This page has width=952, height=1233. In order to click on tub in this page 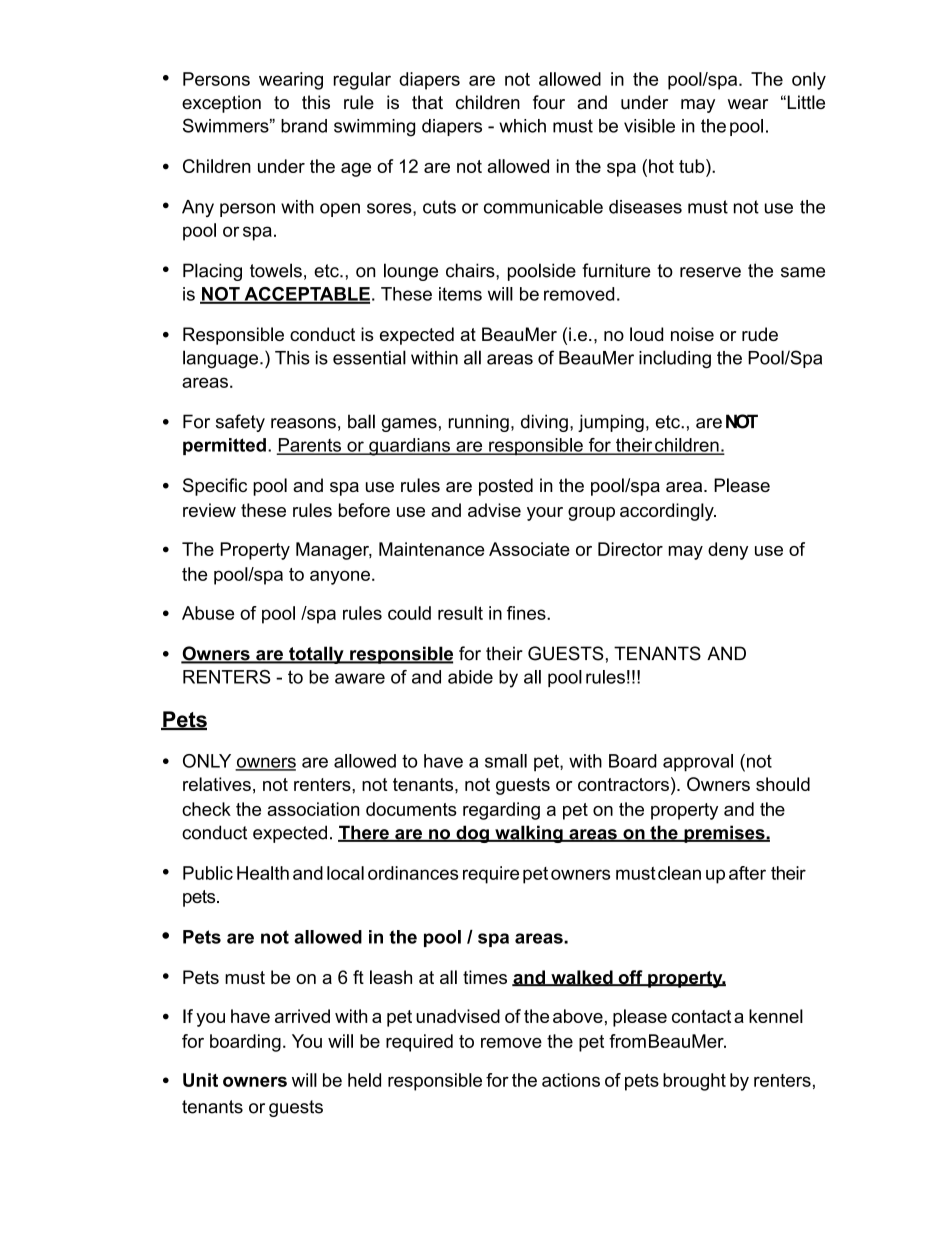, I will do `click(693, 166)`.
